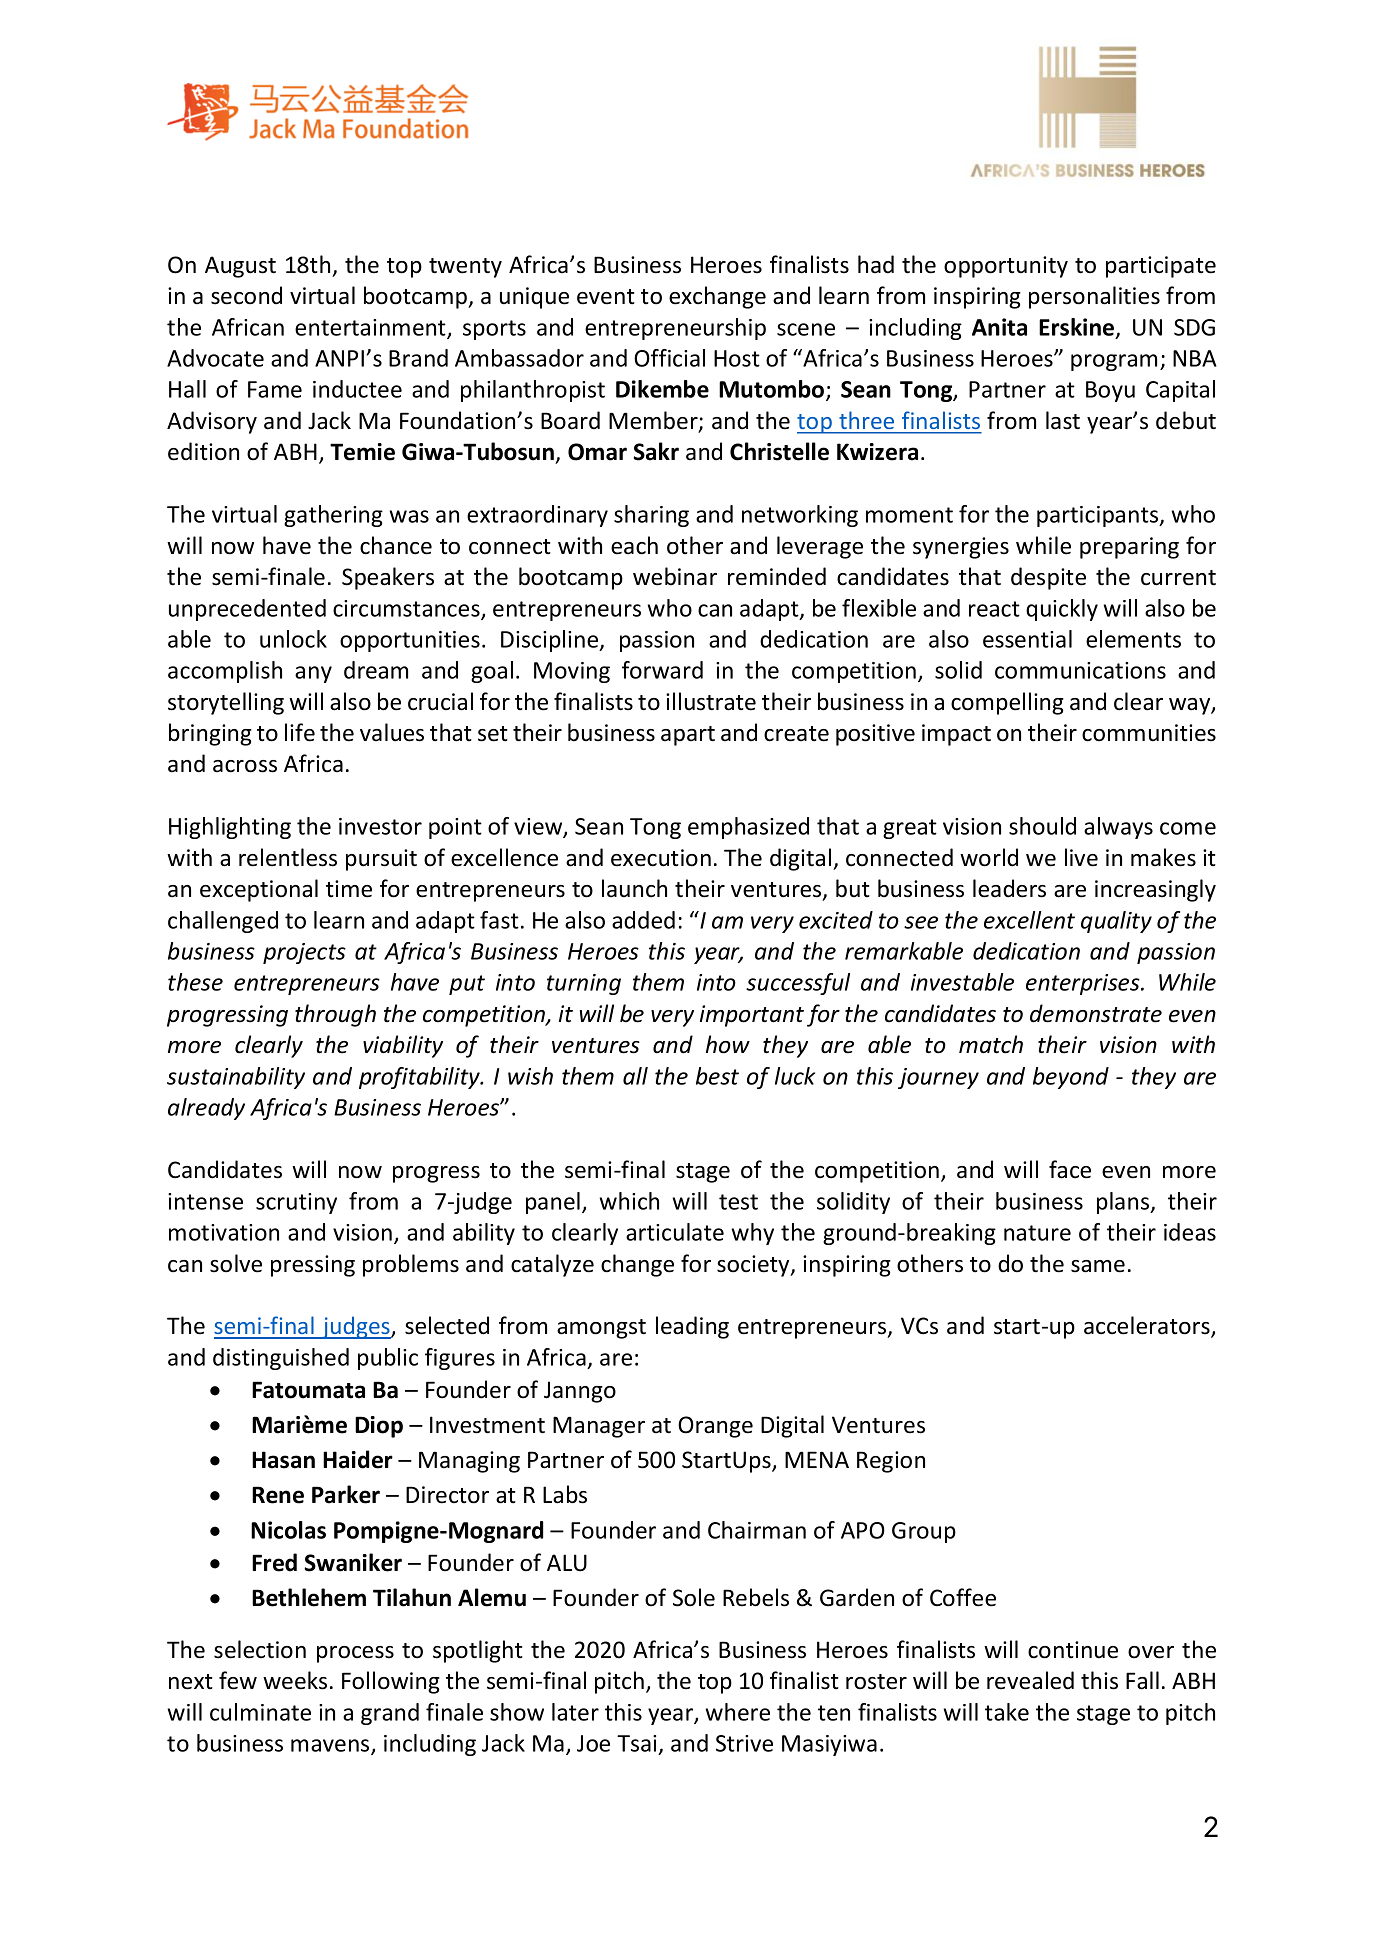  I want to click on demonstrate, so click(1096, 1013).
